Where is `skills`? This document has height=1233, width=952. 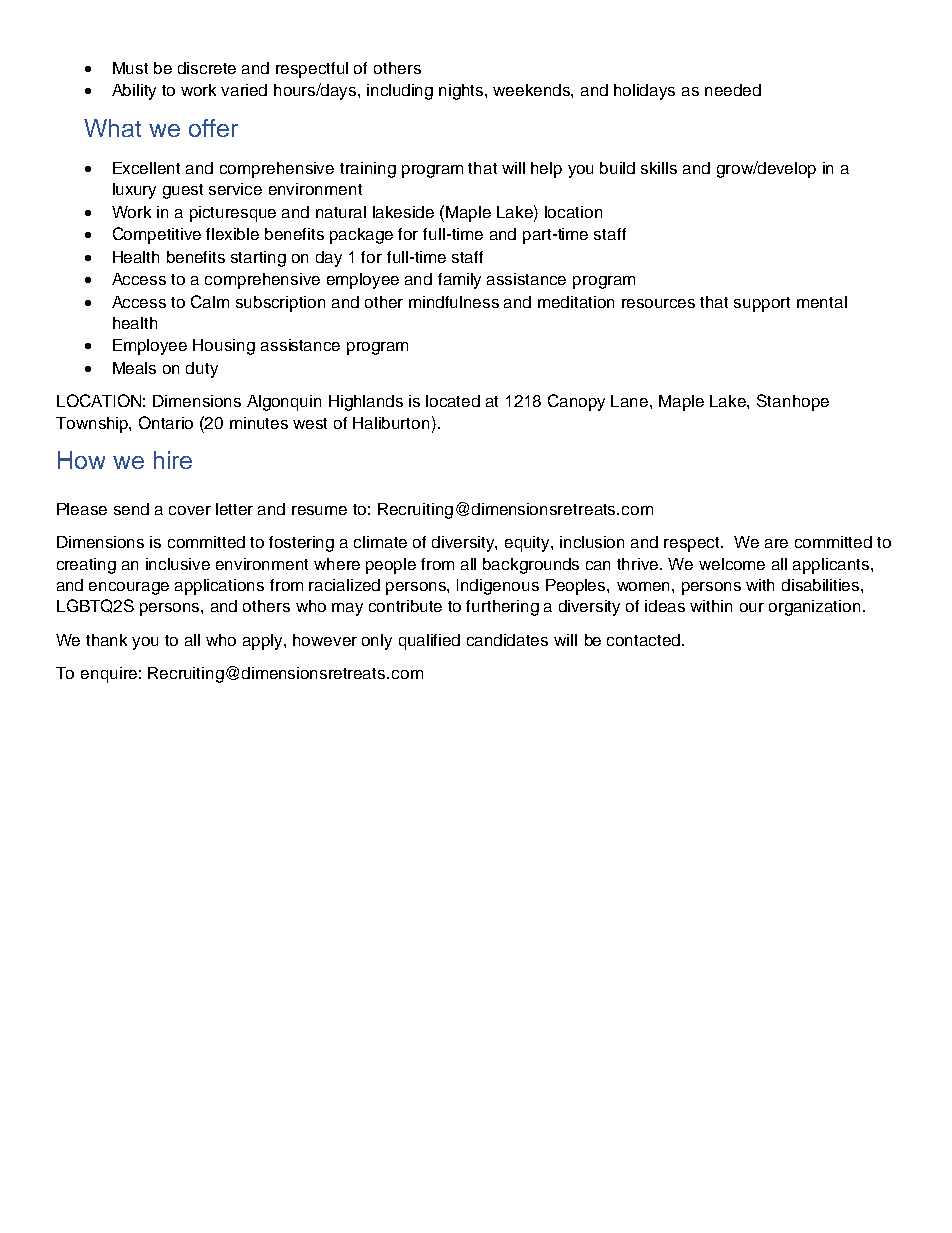
skills is located at coordinates (659, 168).
